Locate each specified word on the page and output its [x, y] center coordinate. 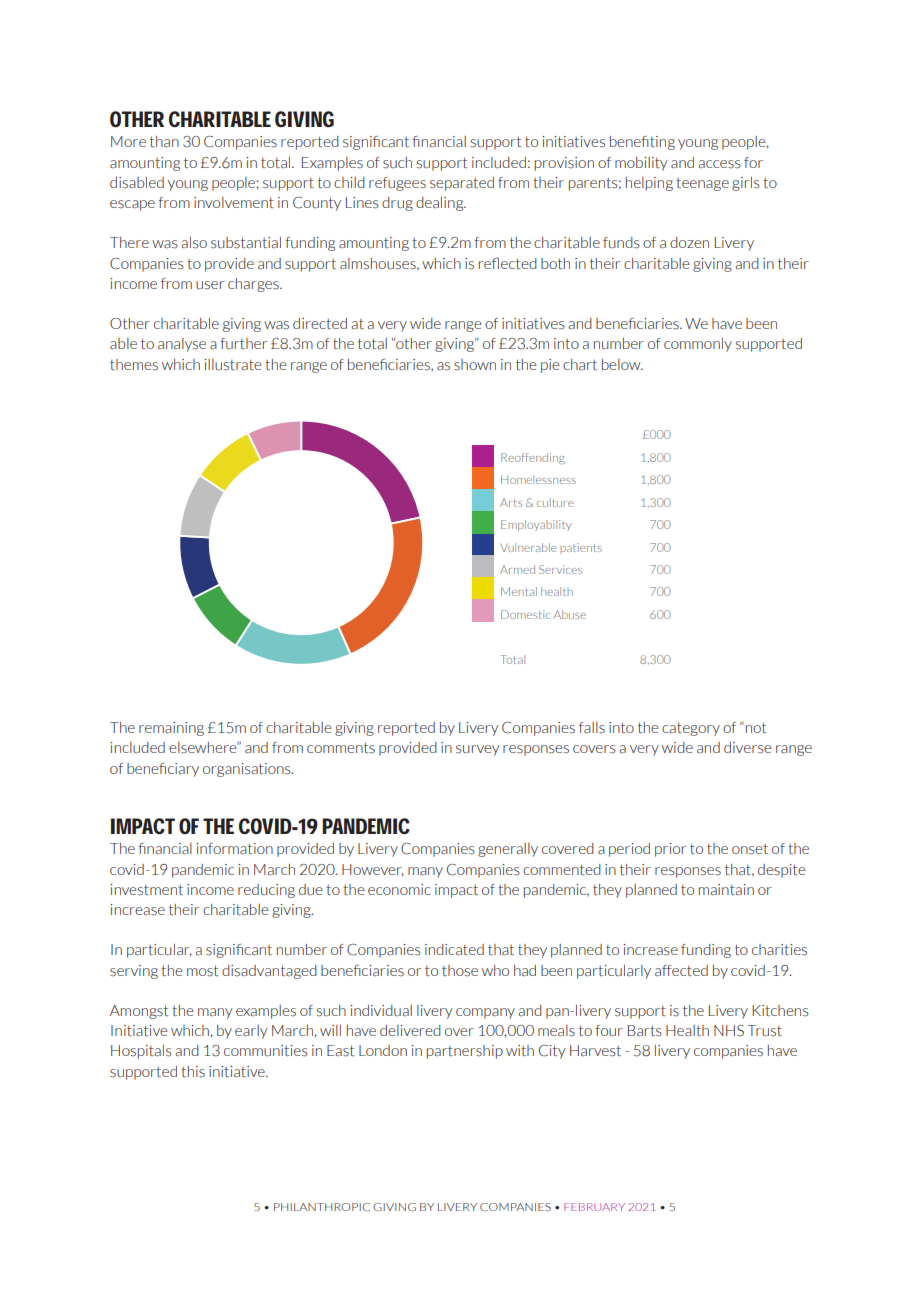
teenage [702, 184]
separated [462, 184]
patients [581, 548]
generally [508, 850]
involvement [234, 202]
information [235, 849]
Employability [536, 525]
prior [670, 850]
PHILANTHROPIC [322, 1207]
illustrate [233, 365]
